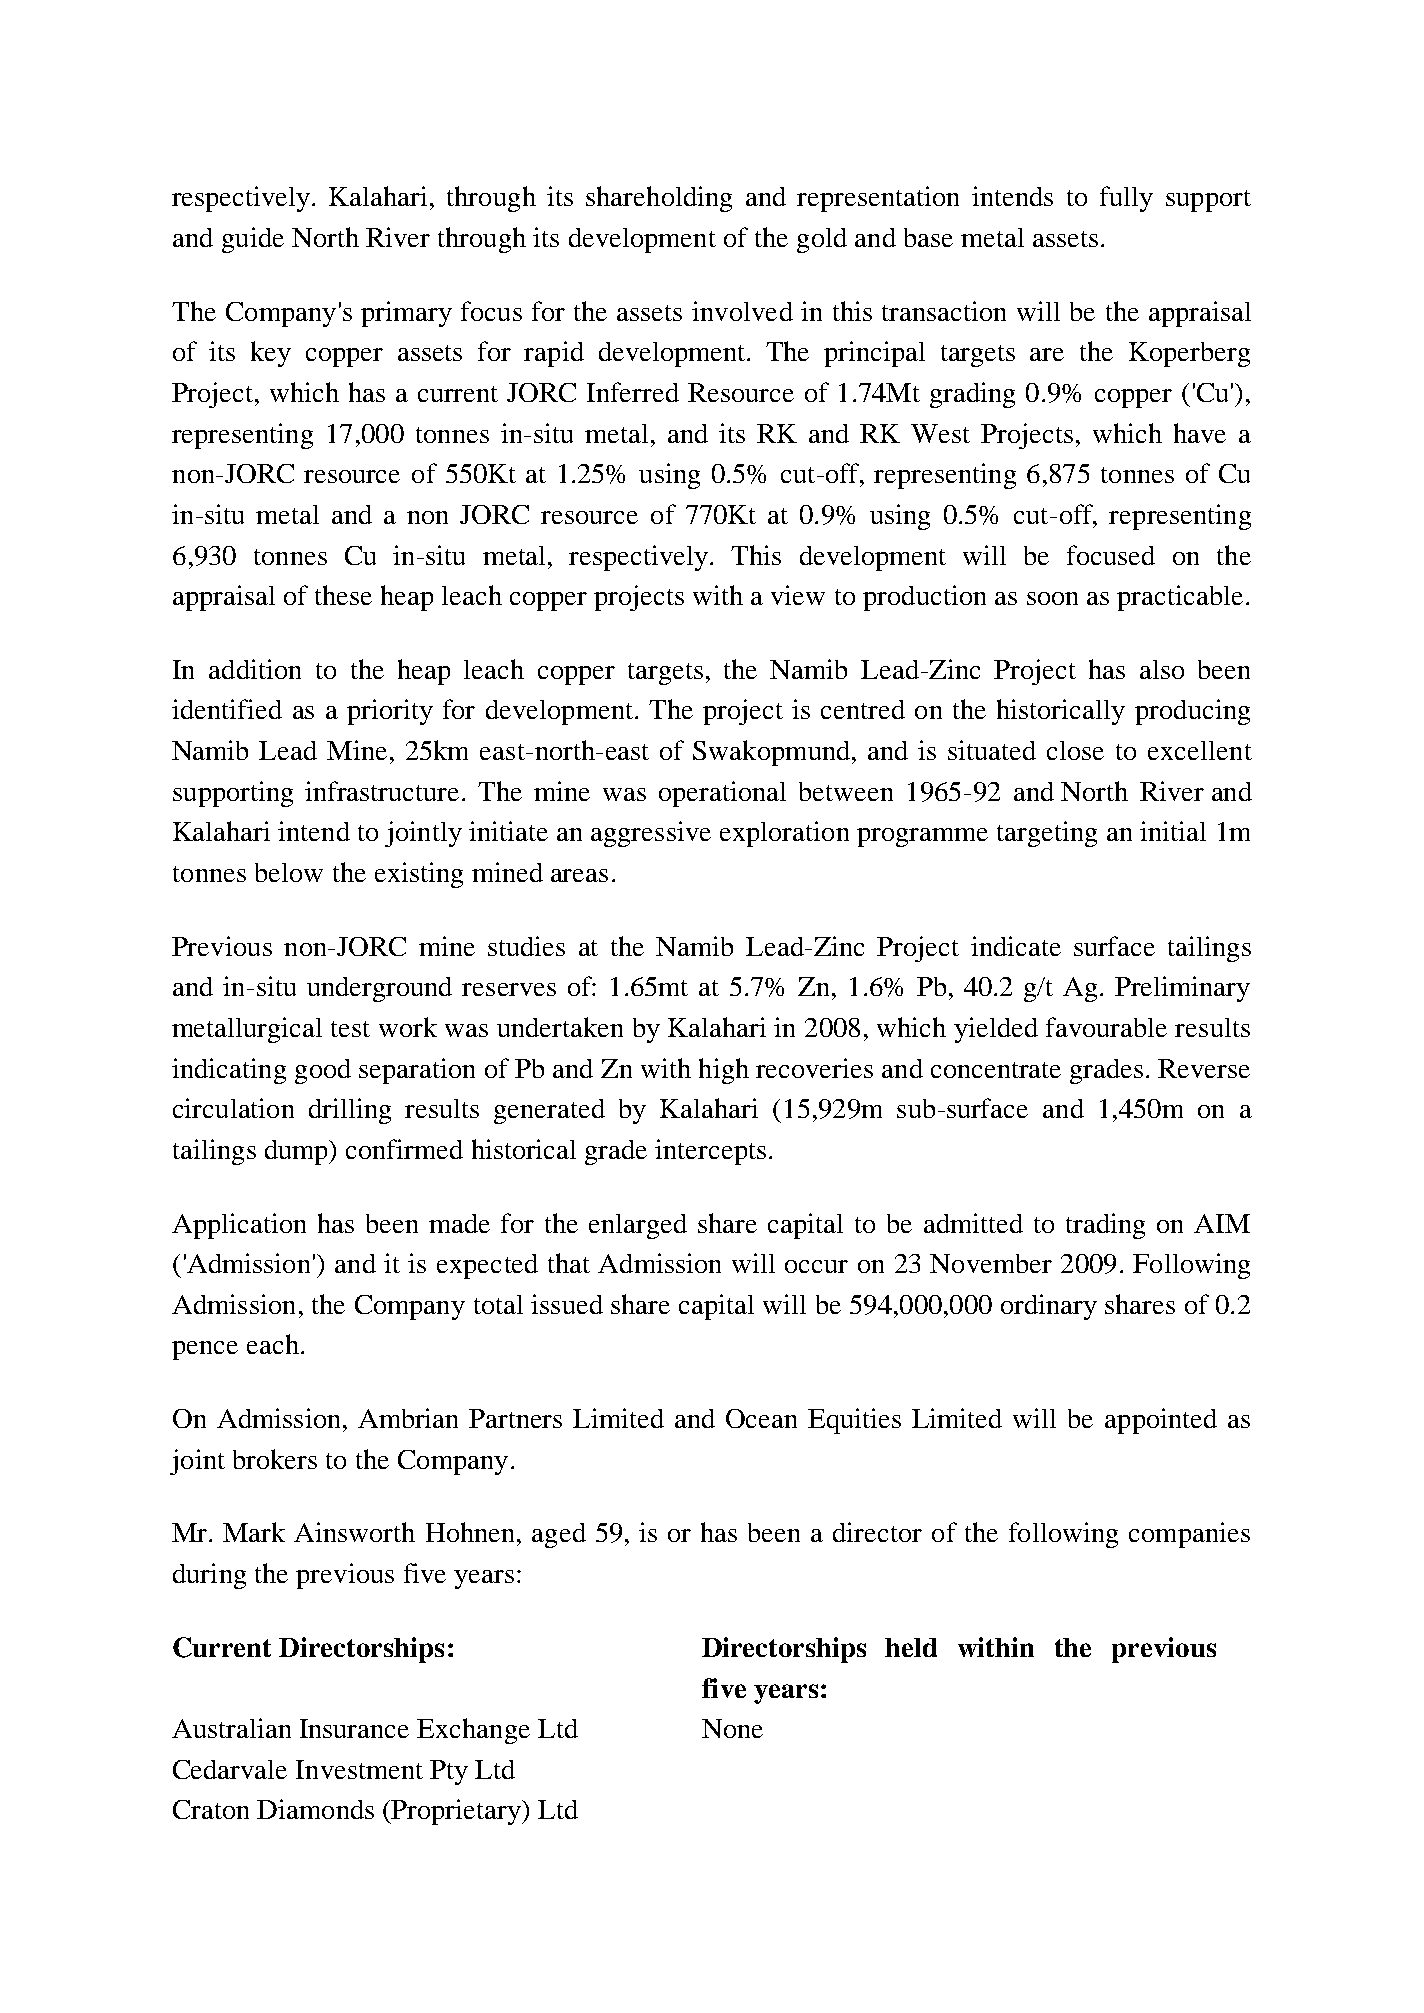  I want to click on infrastructure, so click(384, 791).
